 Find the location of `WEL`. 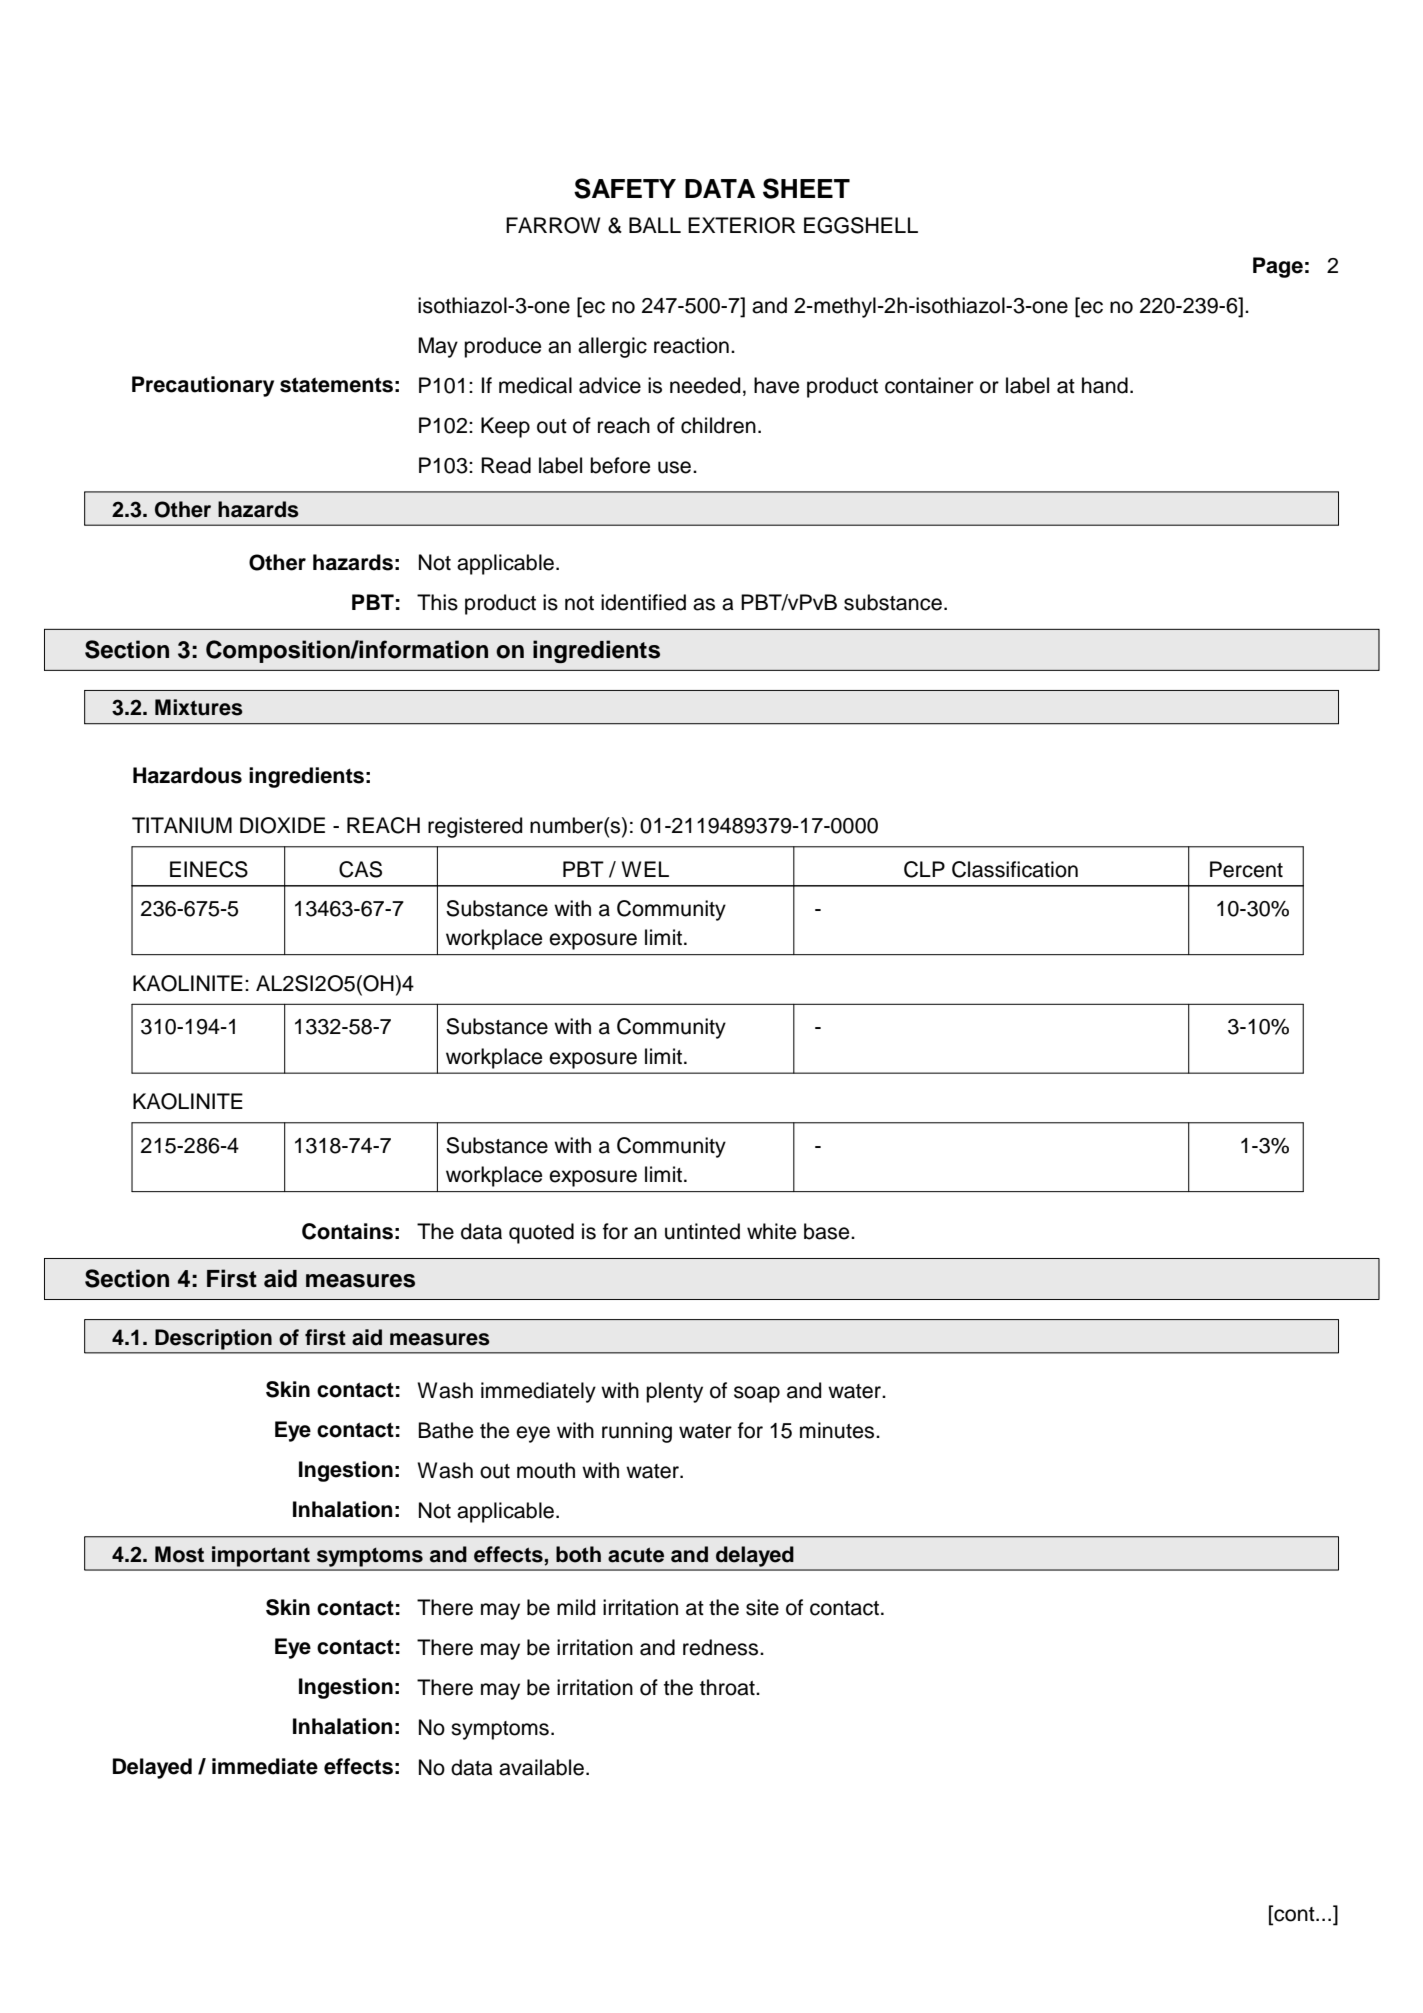

WEL is located at coordinates (645, 869).
